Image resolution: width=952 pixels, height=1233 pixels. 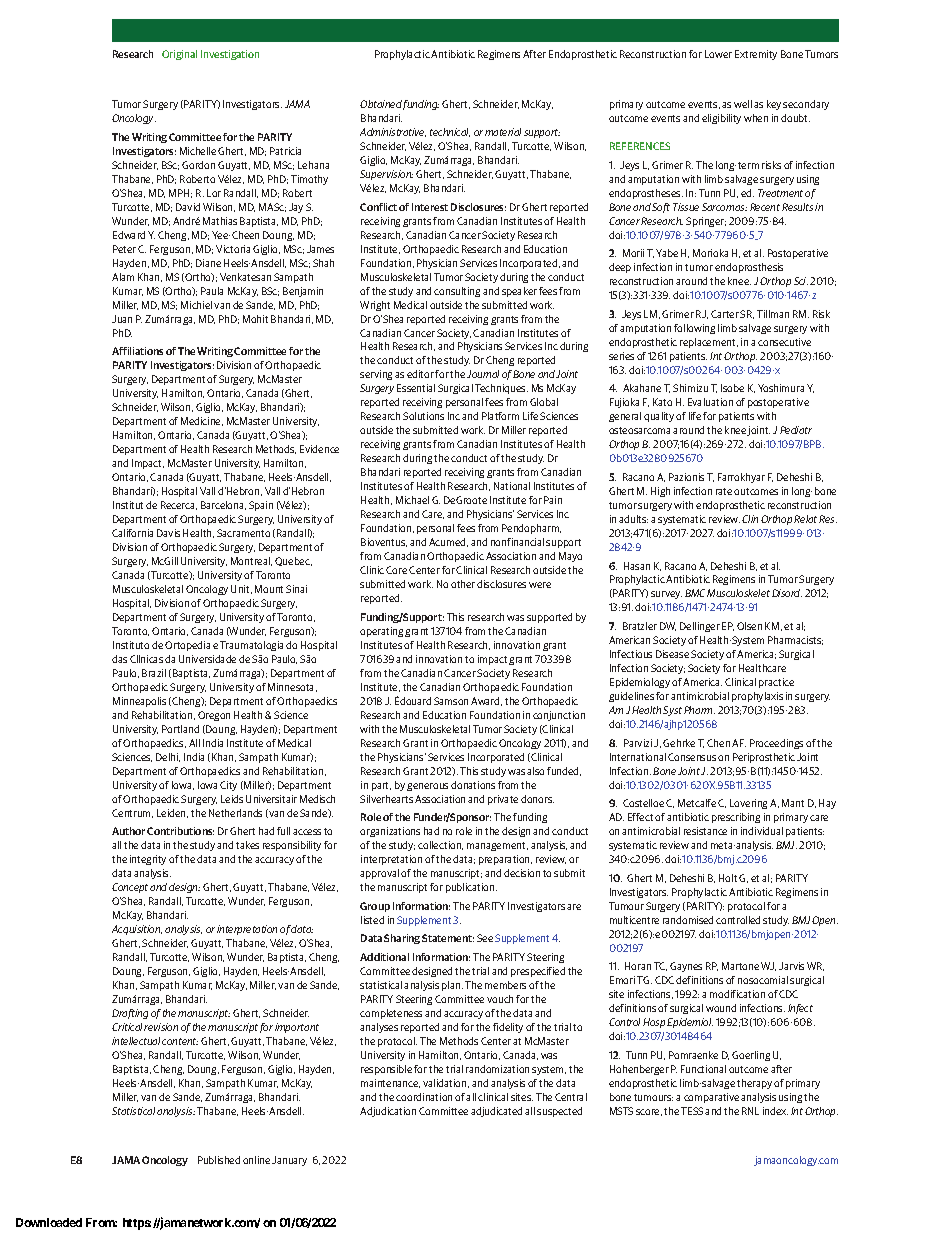 What do you see at coordinates (381, 632) in the image?
I see `operating` at bounding box center [381, 632].
